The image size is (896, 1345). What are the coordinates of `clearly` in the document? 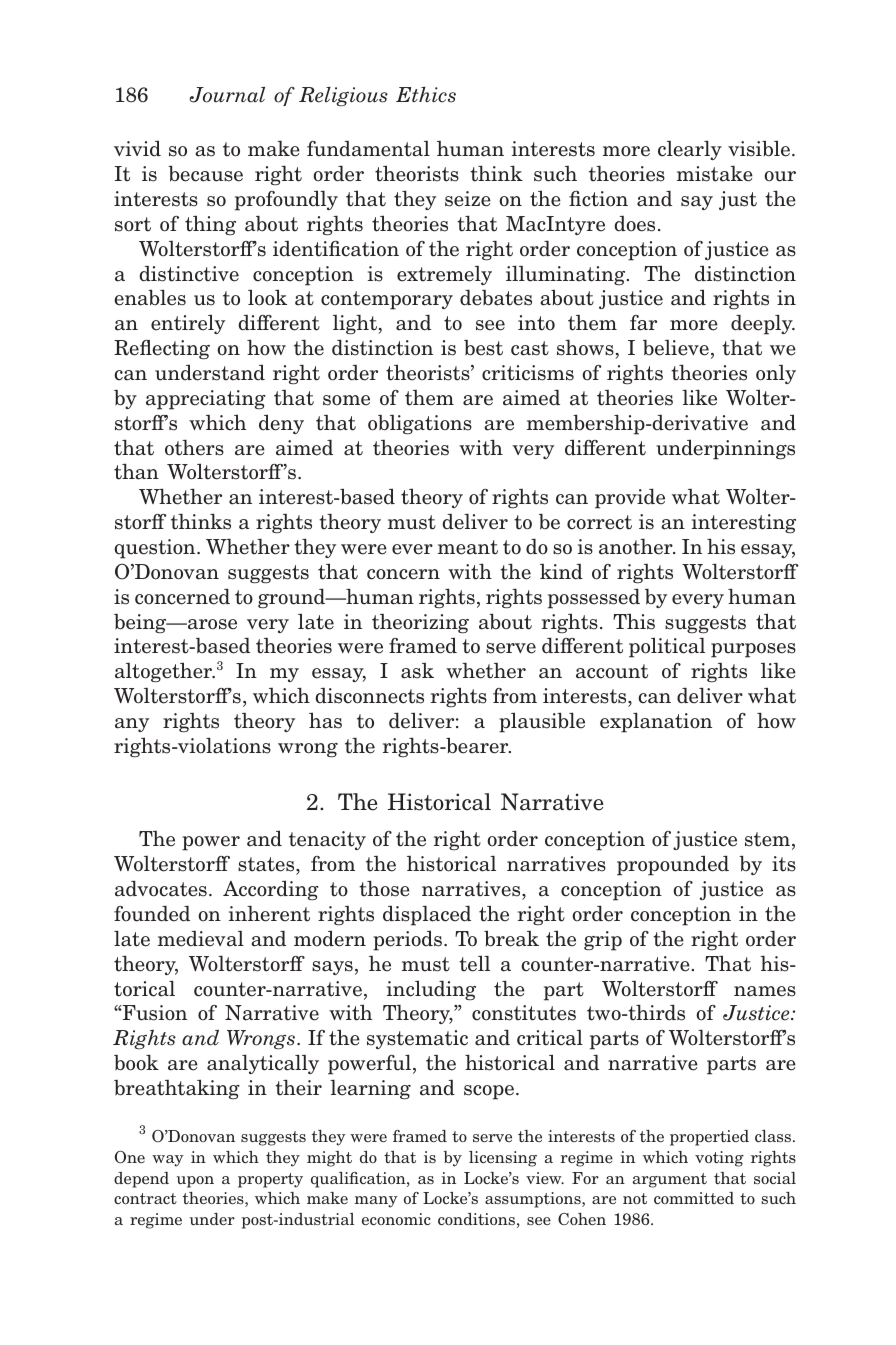 It's located at (690, 150).
